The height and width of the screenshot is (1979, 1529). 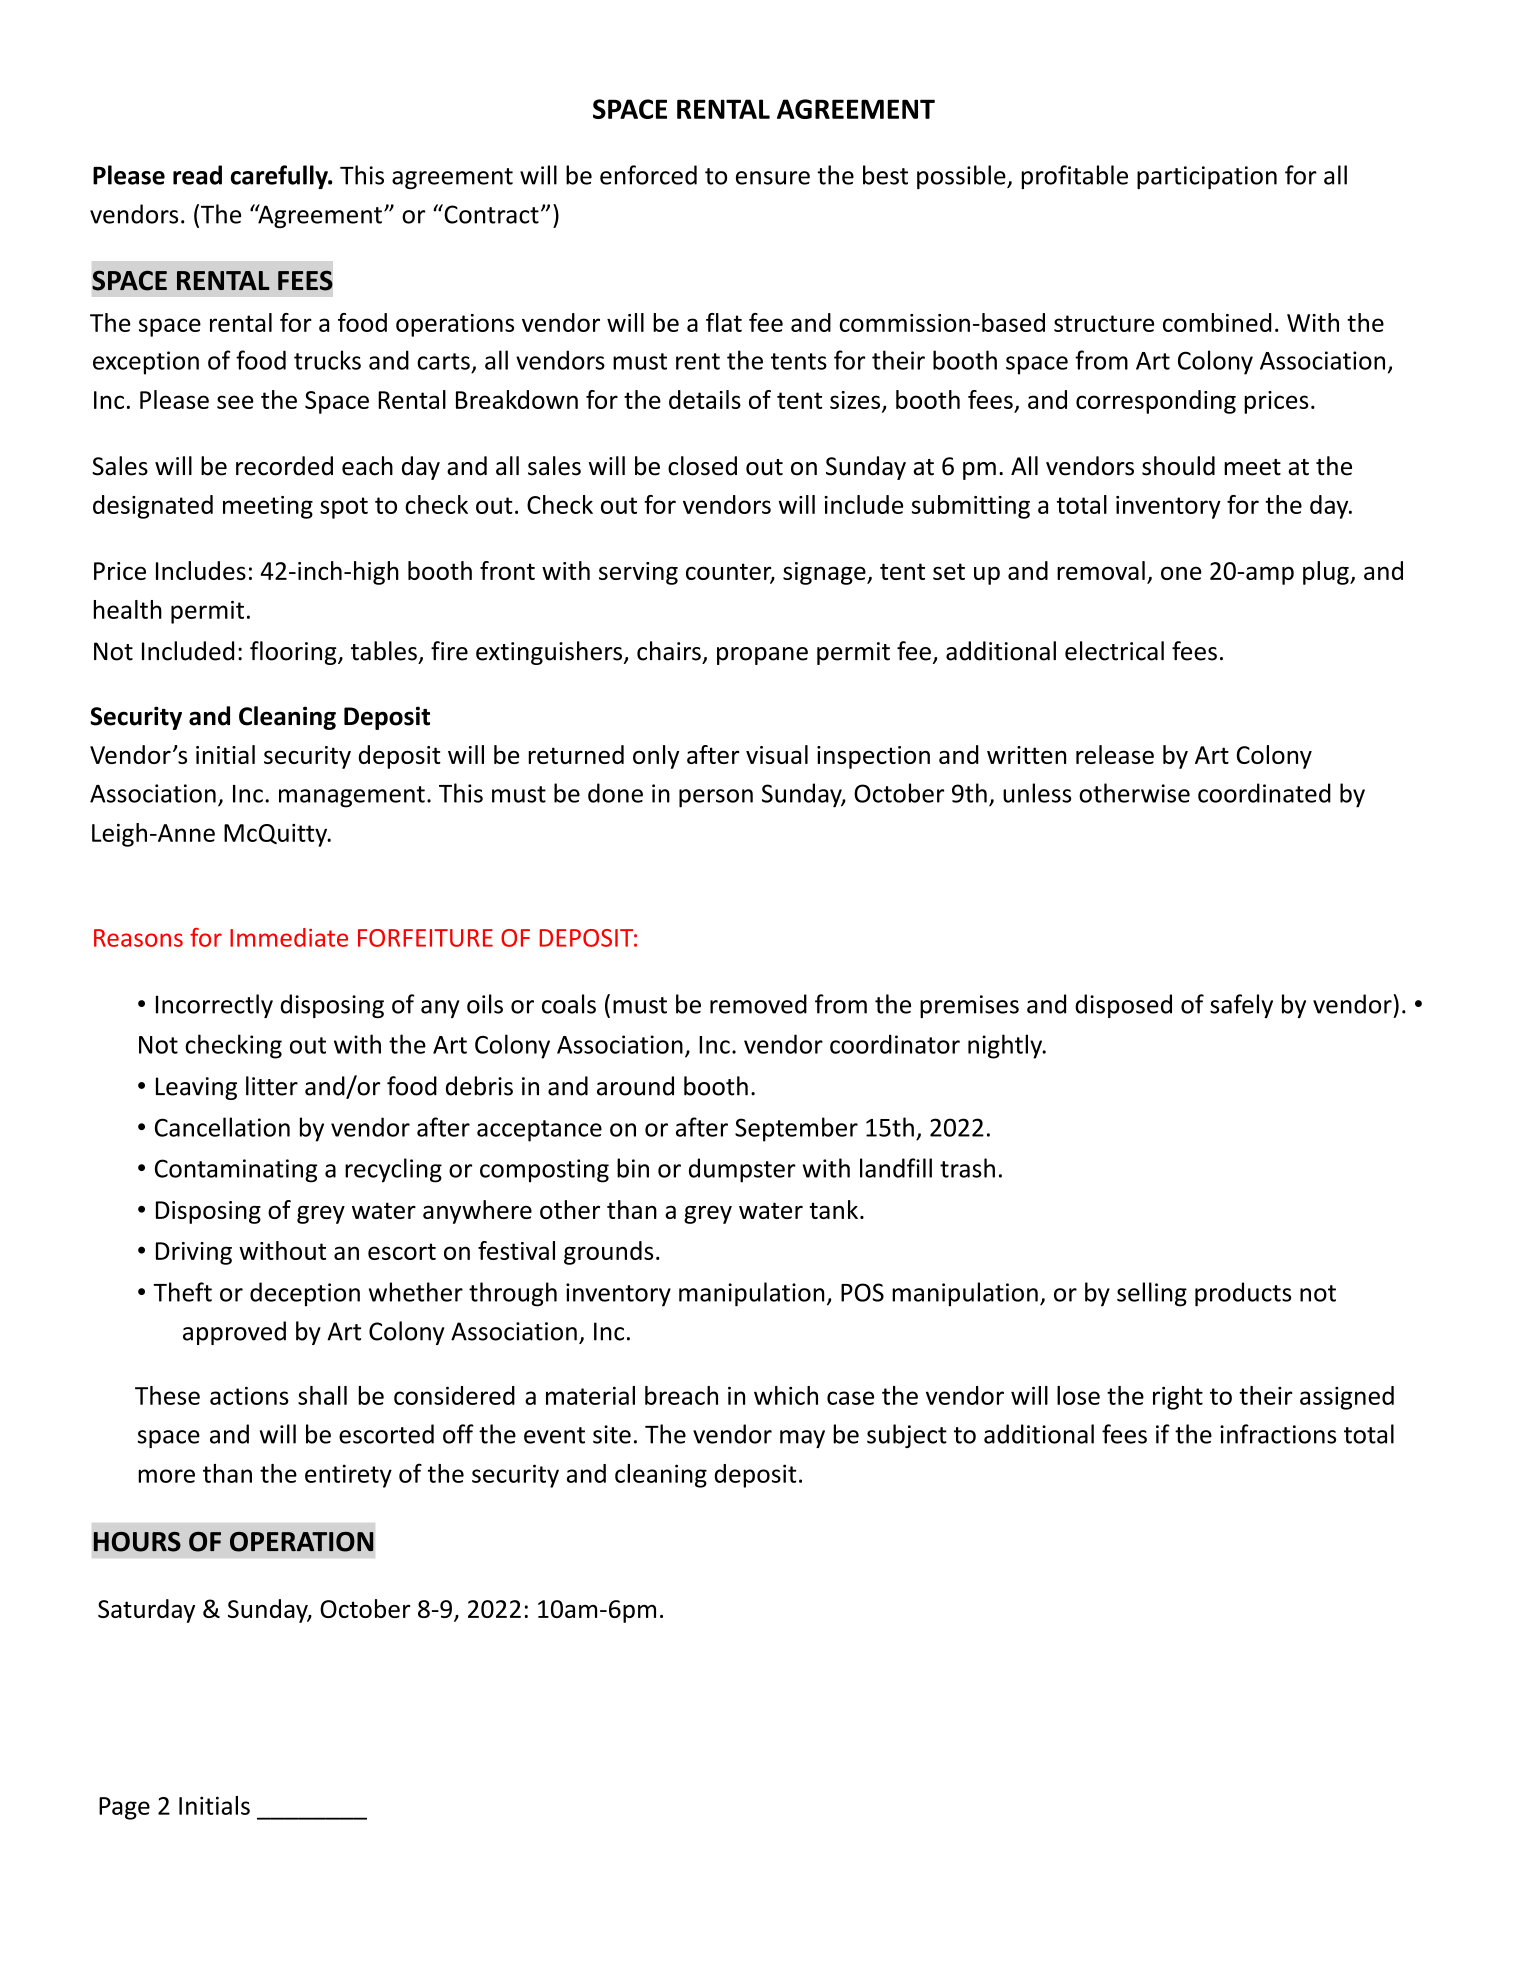 What do you see at coordinates (1241, 1006) in the screenshot?
I see `safely` at bounding box center [1241, 1006].
